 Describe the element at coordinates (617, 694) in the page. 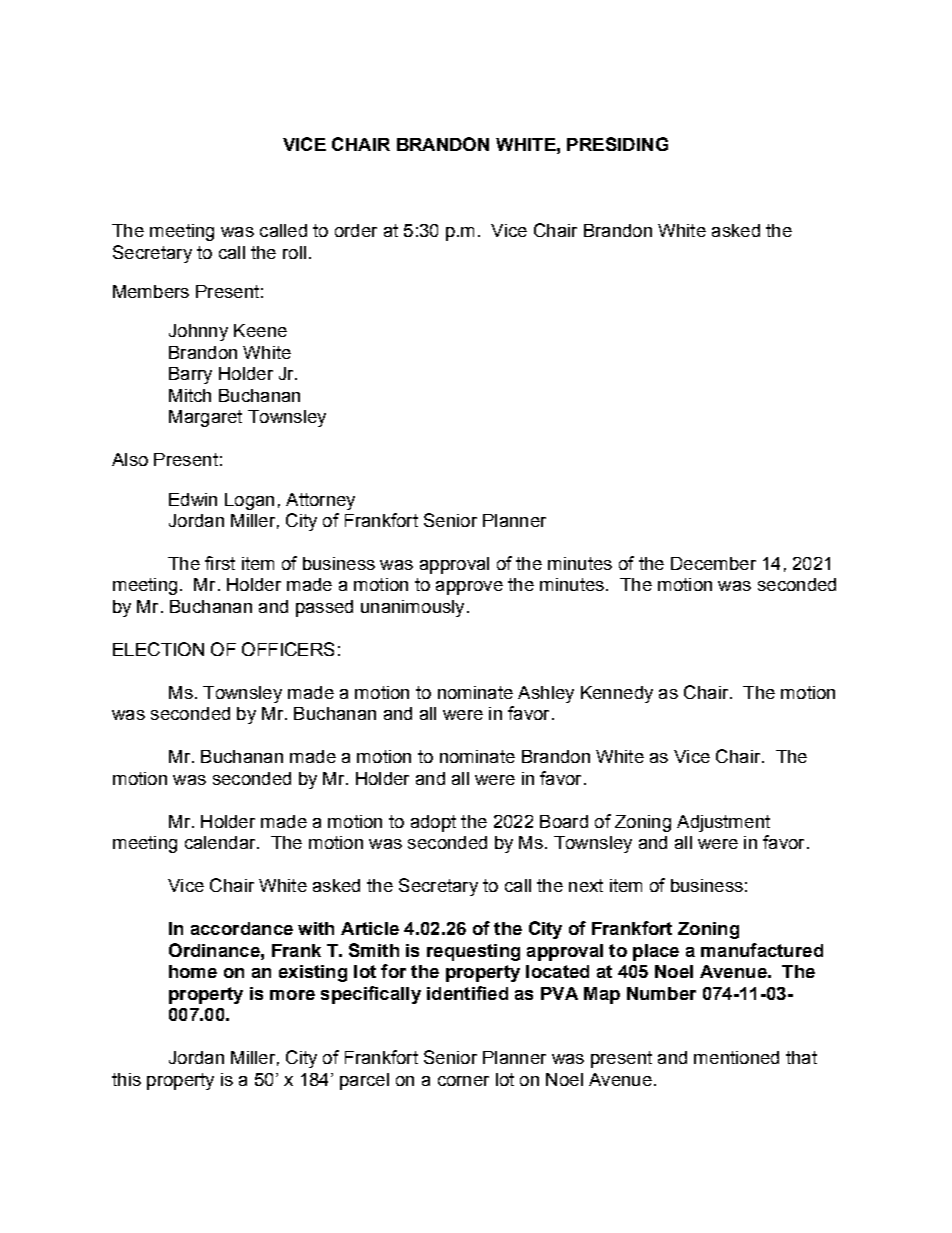

I see `Kennedy` at that location.
